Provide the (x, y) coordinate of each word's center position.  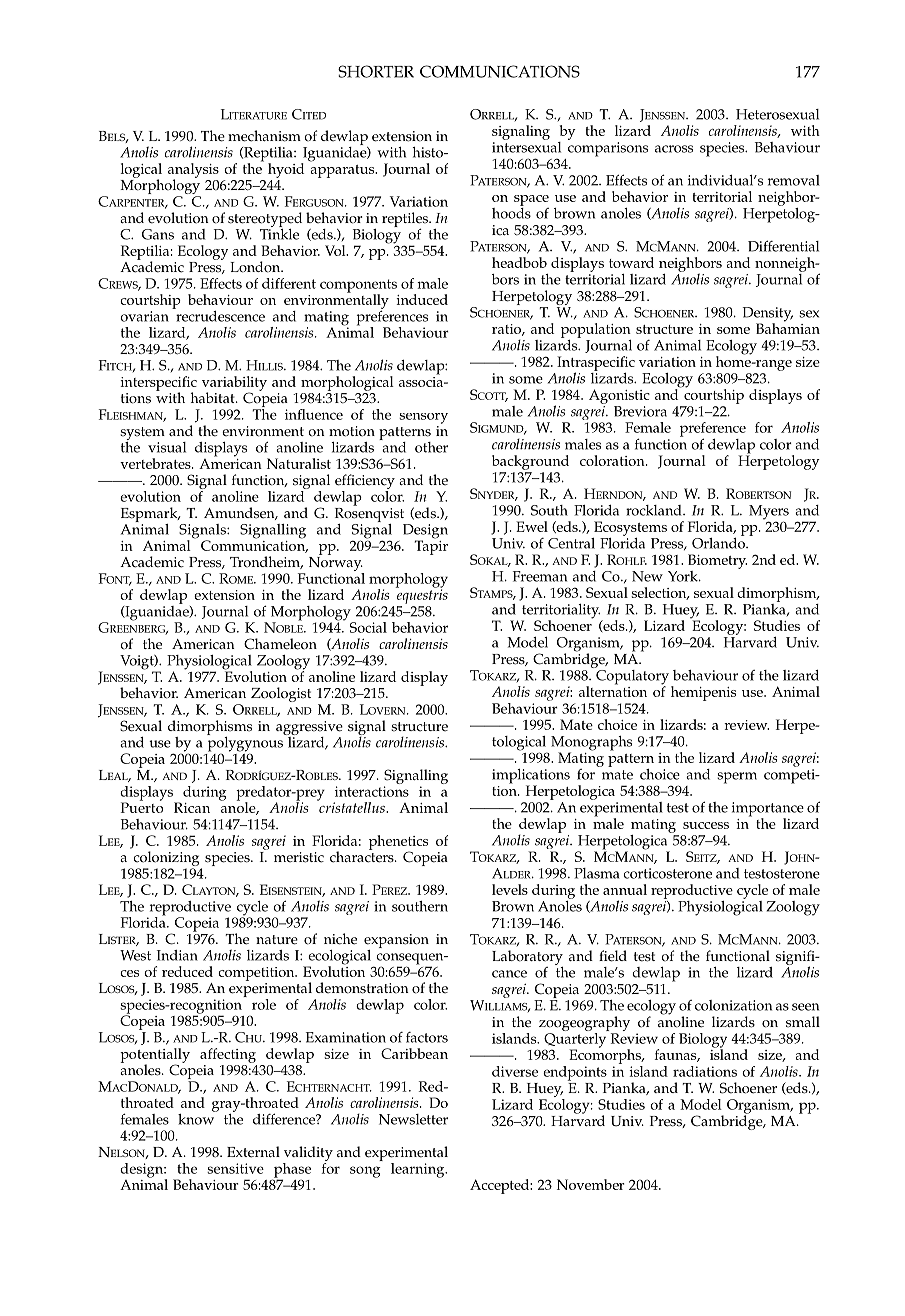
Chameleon (280, 644)
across (674, 149)
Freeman (540, 576)
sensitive (235, 1168)
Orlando (719, 542)
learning (419, 1170)
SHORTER (376, 71)
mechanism (264, 136)
